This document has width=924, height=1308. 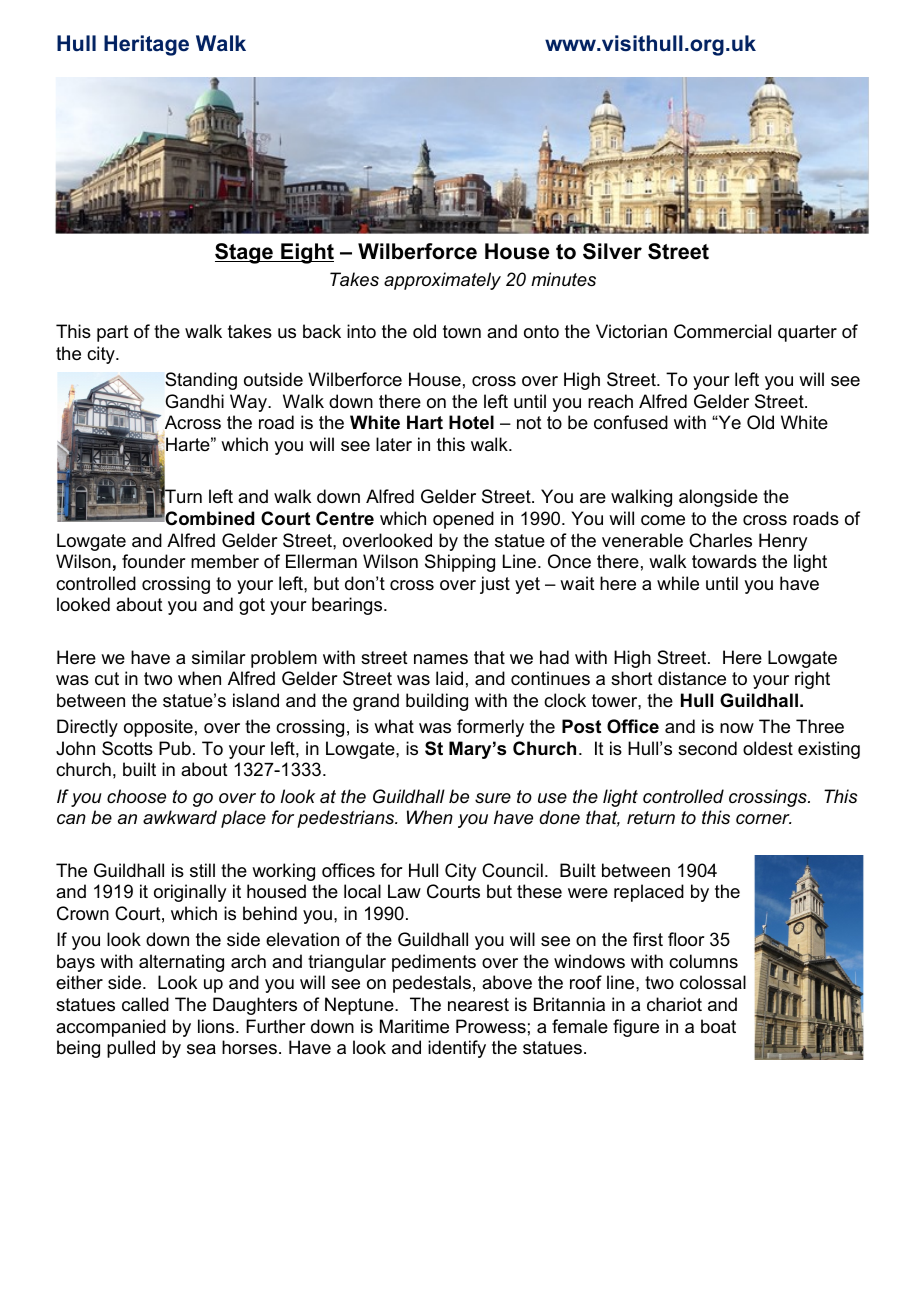 I want to click on Gandhi, so click(x=194, y=401).
